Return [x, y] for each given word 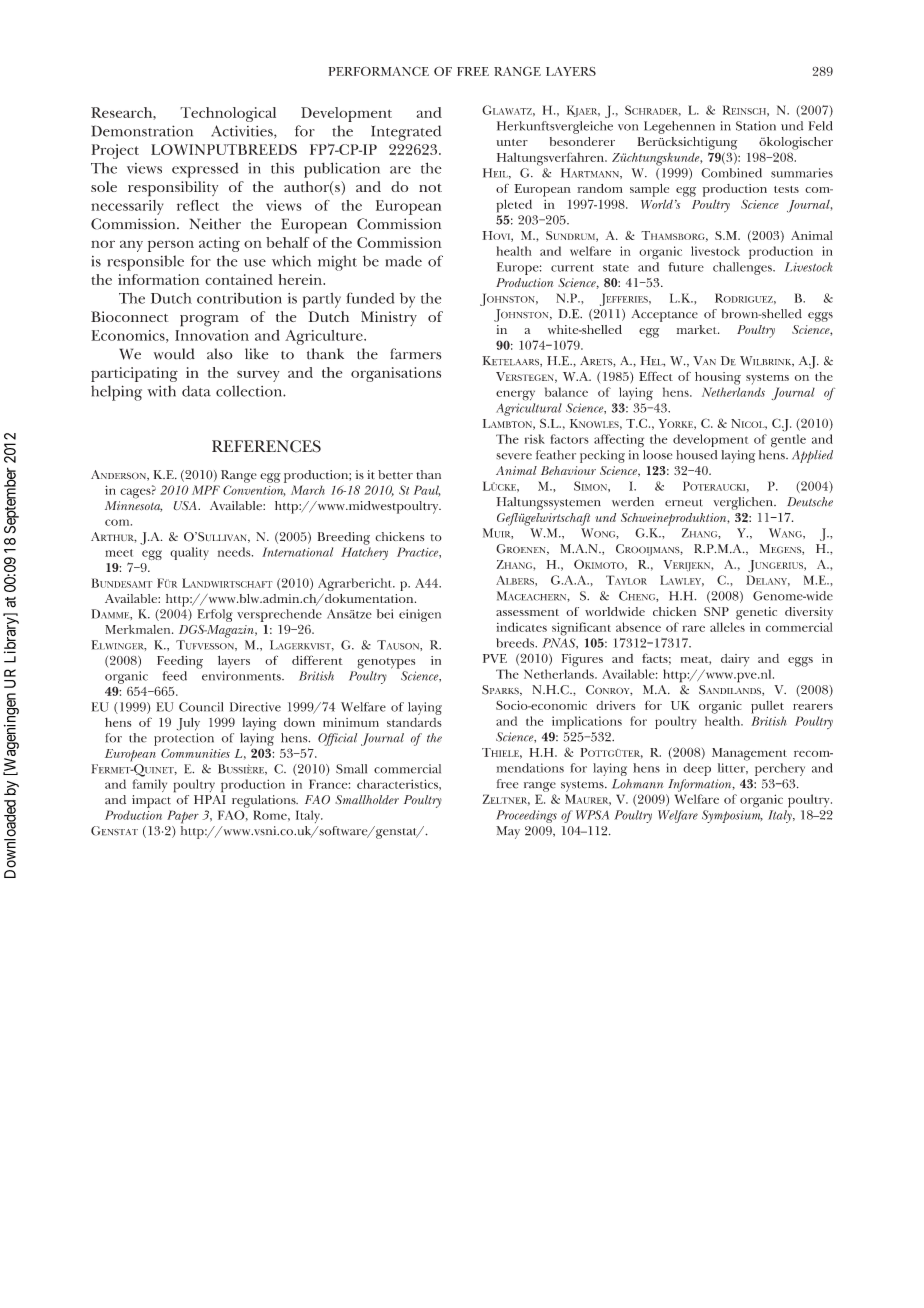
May [508, 832]
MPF [206, 490]
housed [697, 455]
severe [514, 456]
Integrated [406, 133]
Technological [228, 114]
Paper [183, 817]
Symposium [732, 816]
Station [756, 126]
